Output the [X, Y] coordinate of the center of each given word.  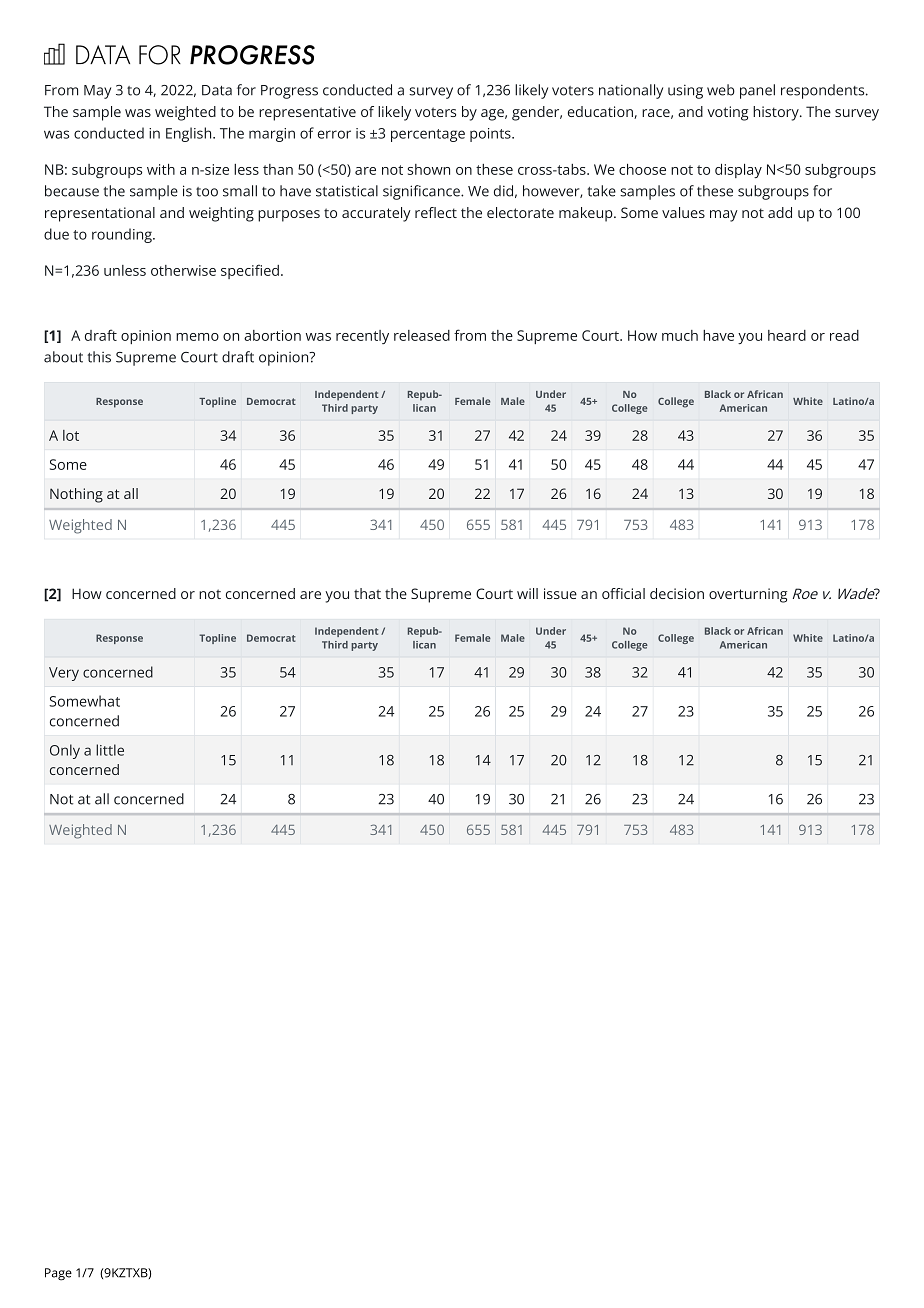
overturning [748, 595]
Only [65, 751]
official [623, 593]
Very [64, 674]
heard [787, 335]
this [99, 357]
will [527, 593]
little [110, 750]
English [190, 134]
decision [677, 593]
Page [58, 1274]
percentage [428, 135]
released [422, 335]
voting [727, 113]
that [367, 593]
